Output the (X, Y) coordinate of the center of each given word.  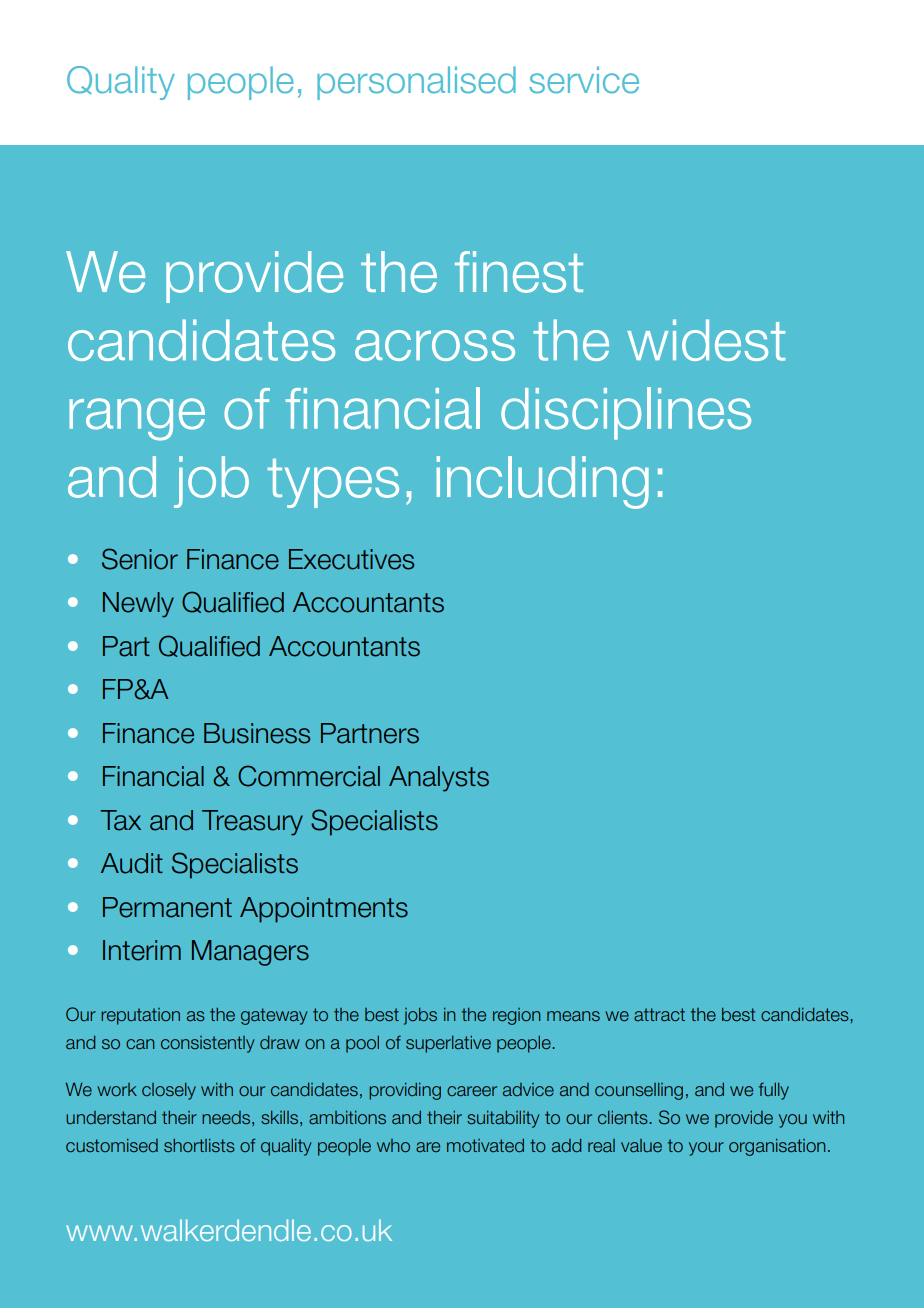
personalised (416, 83)
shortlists (199, 1145)
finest (519, 272)
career (472, 1091)
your (706, 1149)
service (584, 80)
